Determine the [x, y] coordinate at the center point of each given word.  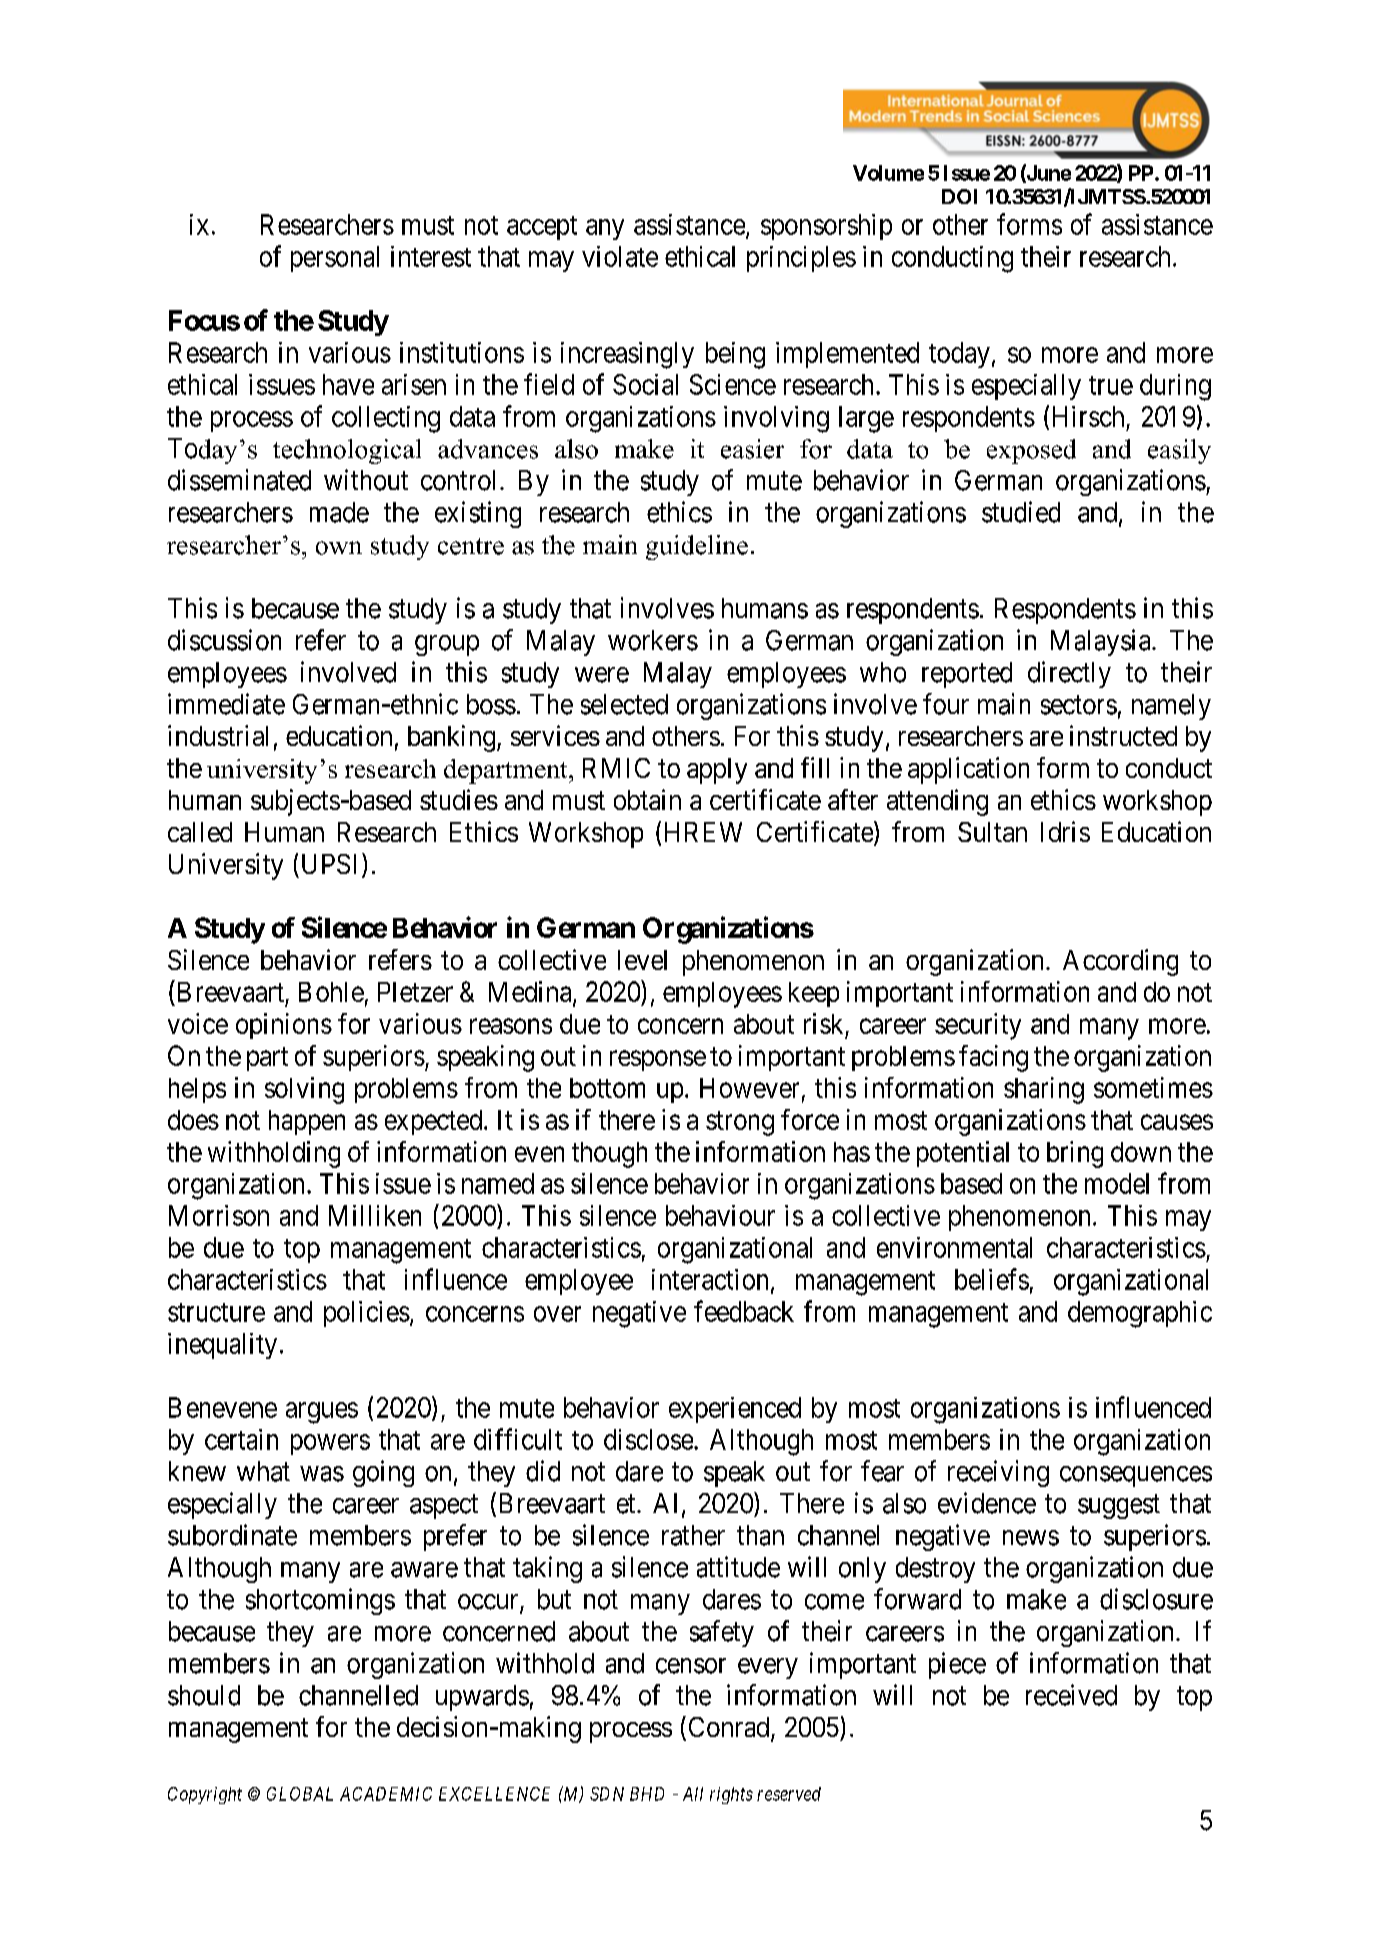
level [642, 960]
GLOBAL [300, 1794]
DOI [959, 196]
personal [335, 259]
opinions [284, 1026]
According [1120, 962]
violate [620, 256]
